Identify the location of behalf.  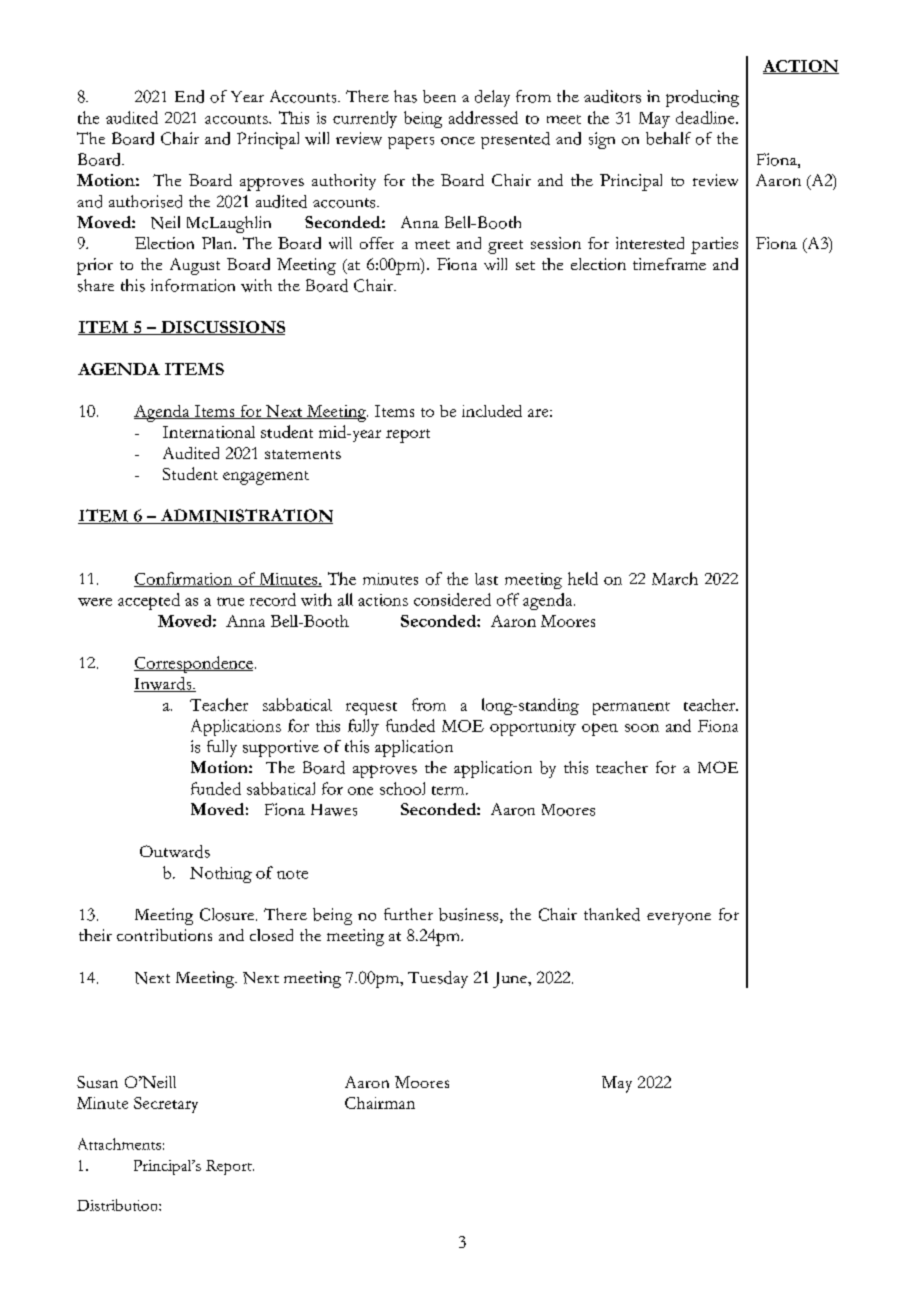
(668, 138).
